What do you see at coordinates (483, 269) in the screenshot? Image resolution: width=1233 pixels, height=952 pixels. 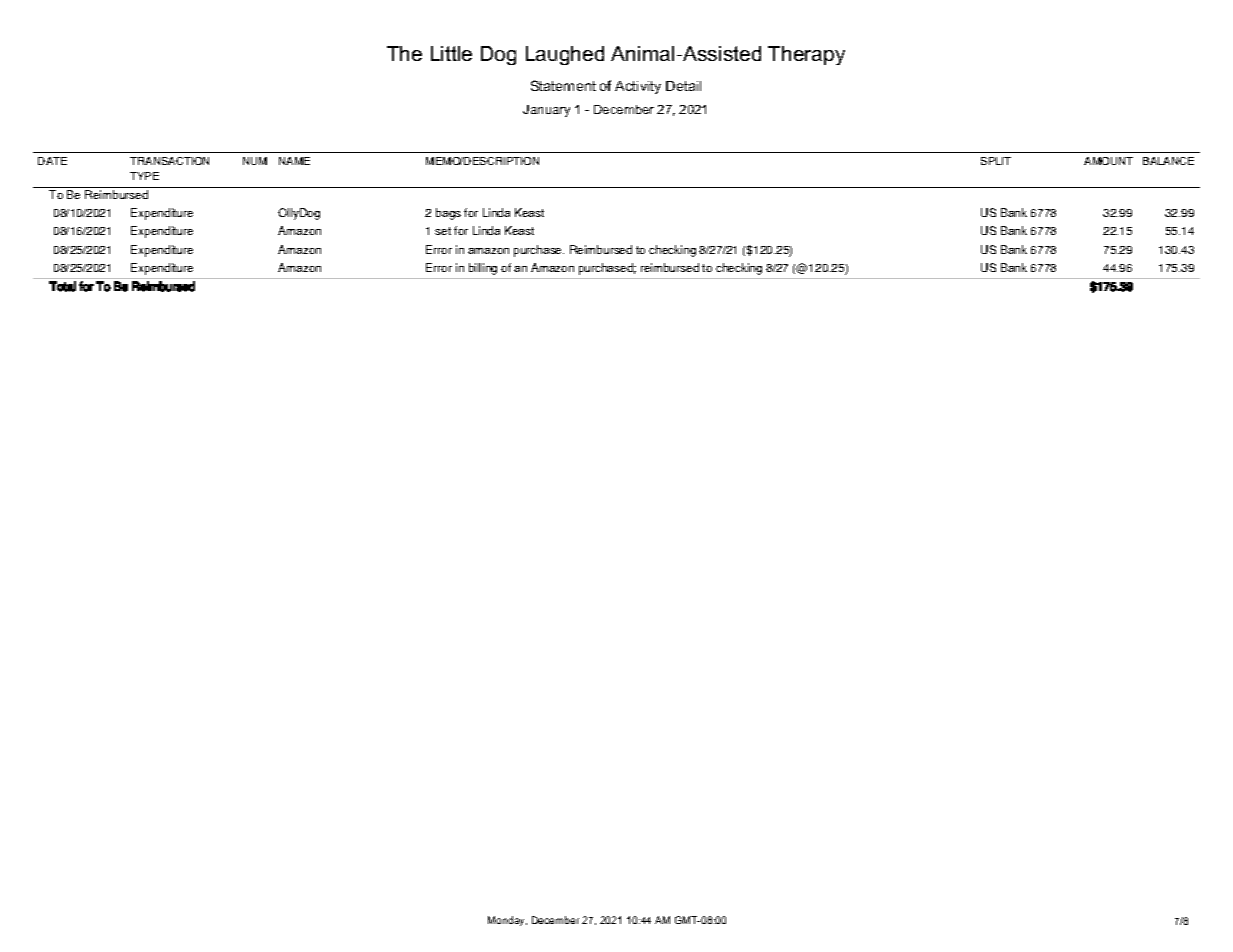 I see `billing` at bounding box center [483, 269].
